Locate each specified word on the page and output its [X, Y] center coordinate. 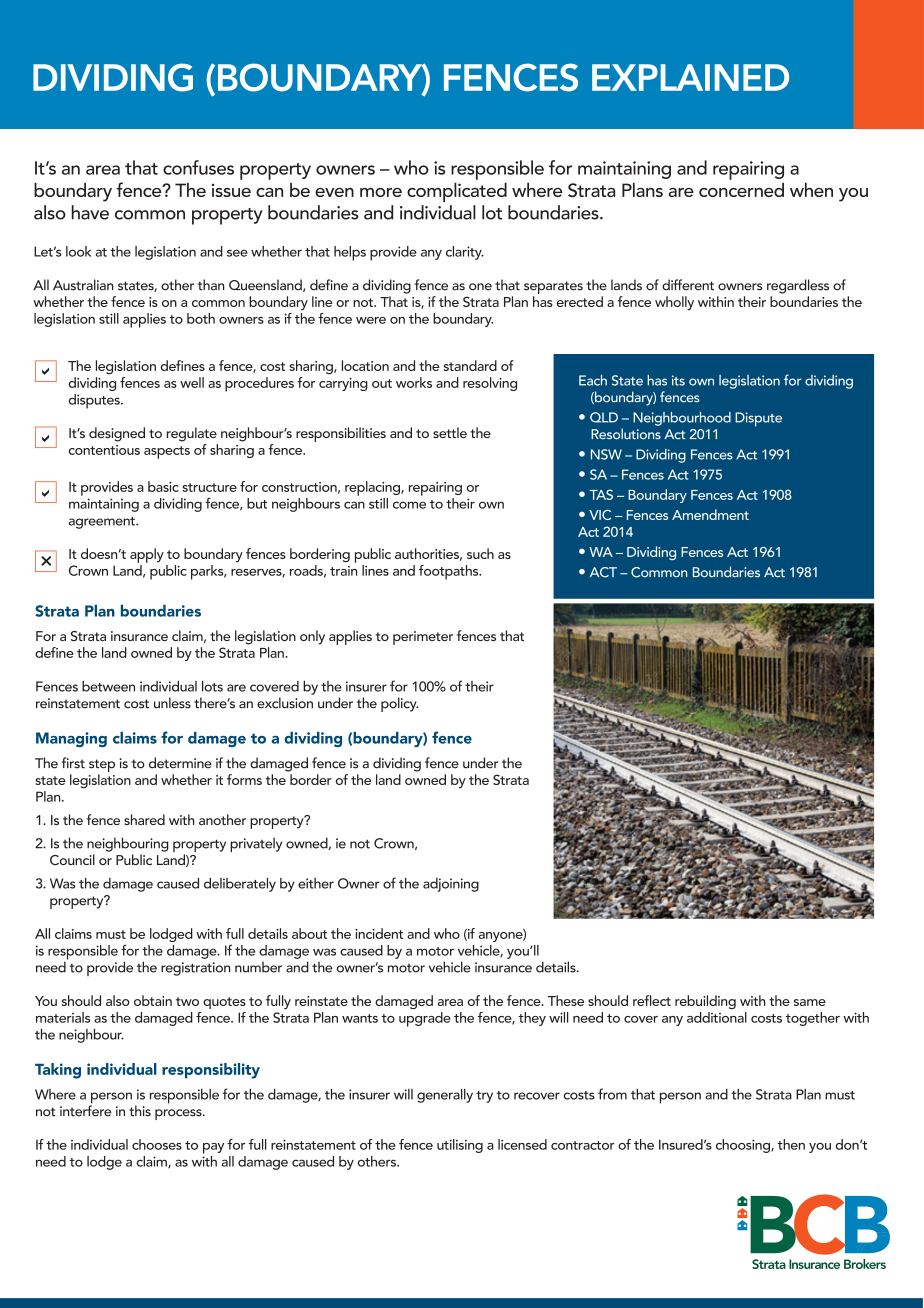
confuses [198, 167]
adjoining [451, 885]
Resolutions [626, 434]
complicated [457, 192]
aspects [167, 452]
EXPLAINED [690, 77]
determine [180, 763]
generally [445, 1096]
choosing [744, 1146]
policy [399, 704]
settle [450, 432]
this [140, 1111]
